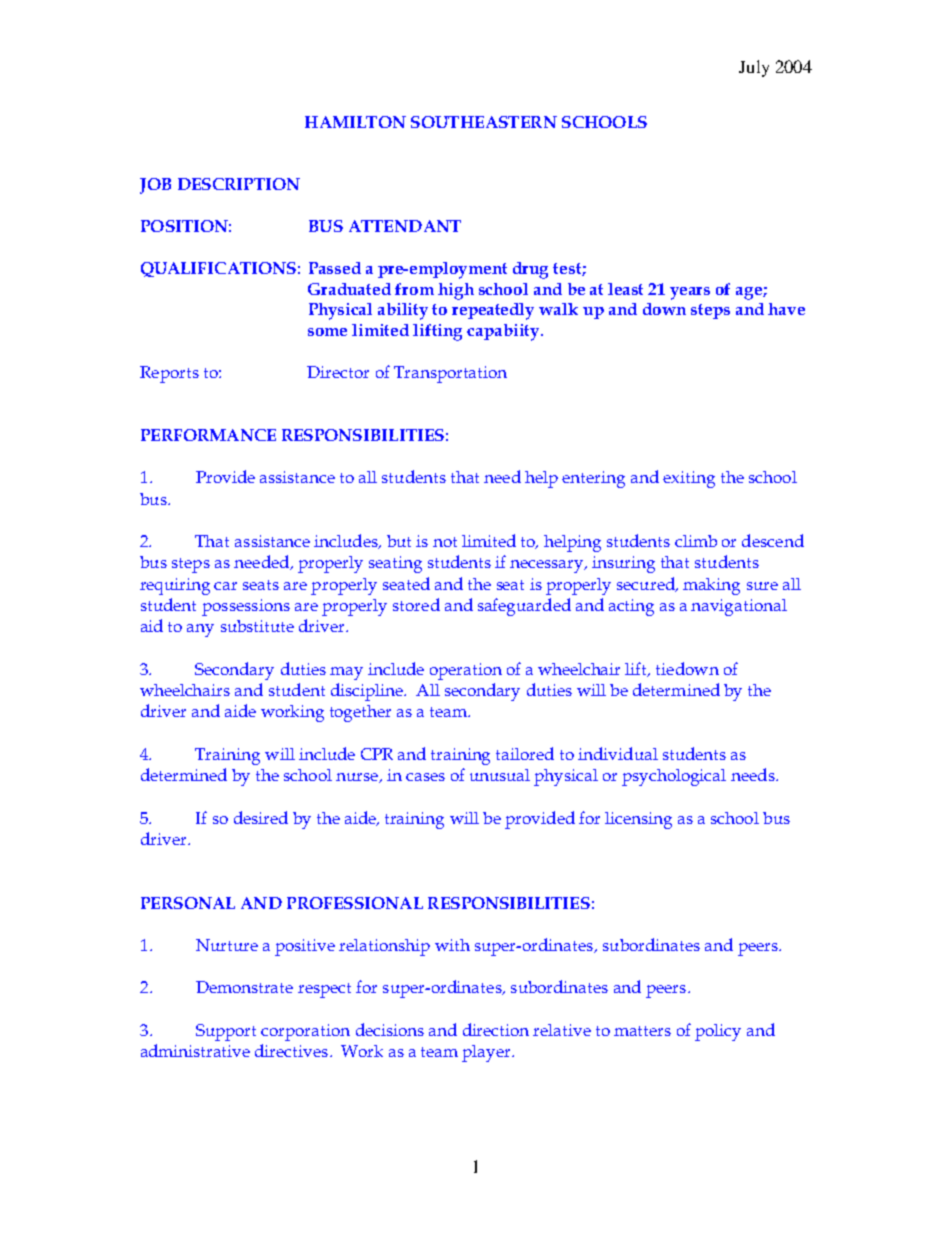 This image has height=1233, width=952. Describe the element at coordinates (226, 1032) in the image. I see `Support` at that location.
